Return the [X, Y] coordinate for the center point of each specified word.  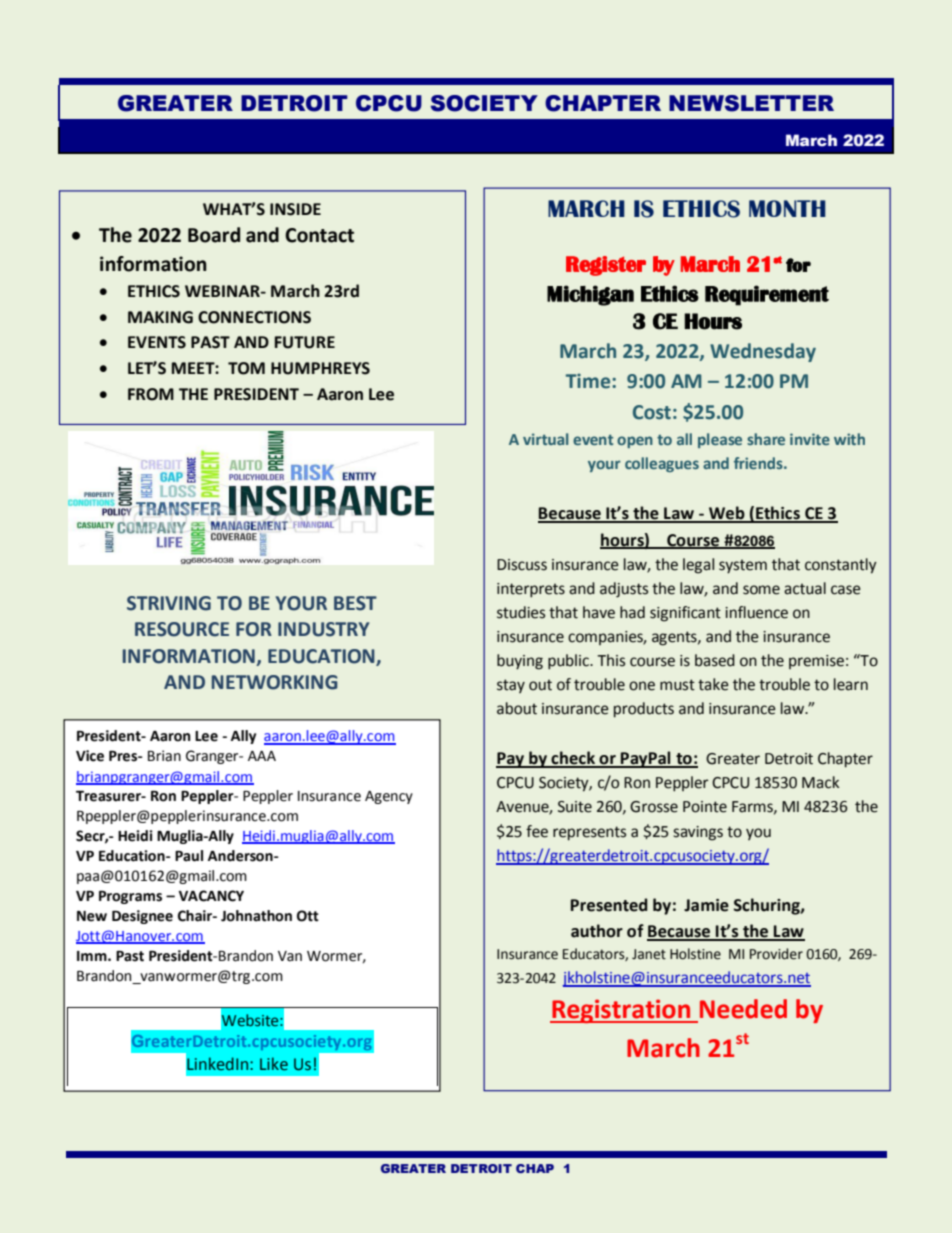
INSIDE [295, 209]
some [761, 590]
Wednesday [763, 352]
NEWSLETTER [751, 103]
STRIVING [169, 603]
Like [274, 1064]
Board [214, 235]
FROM [151, 394]
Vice [90, 756]
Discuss [522, 565]
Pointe [705, 807]
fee [537, 831]
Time [589, 381]
